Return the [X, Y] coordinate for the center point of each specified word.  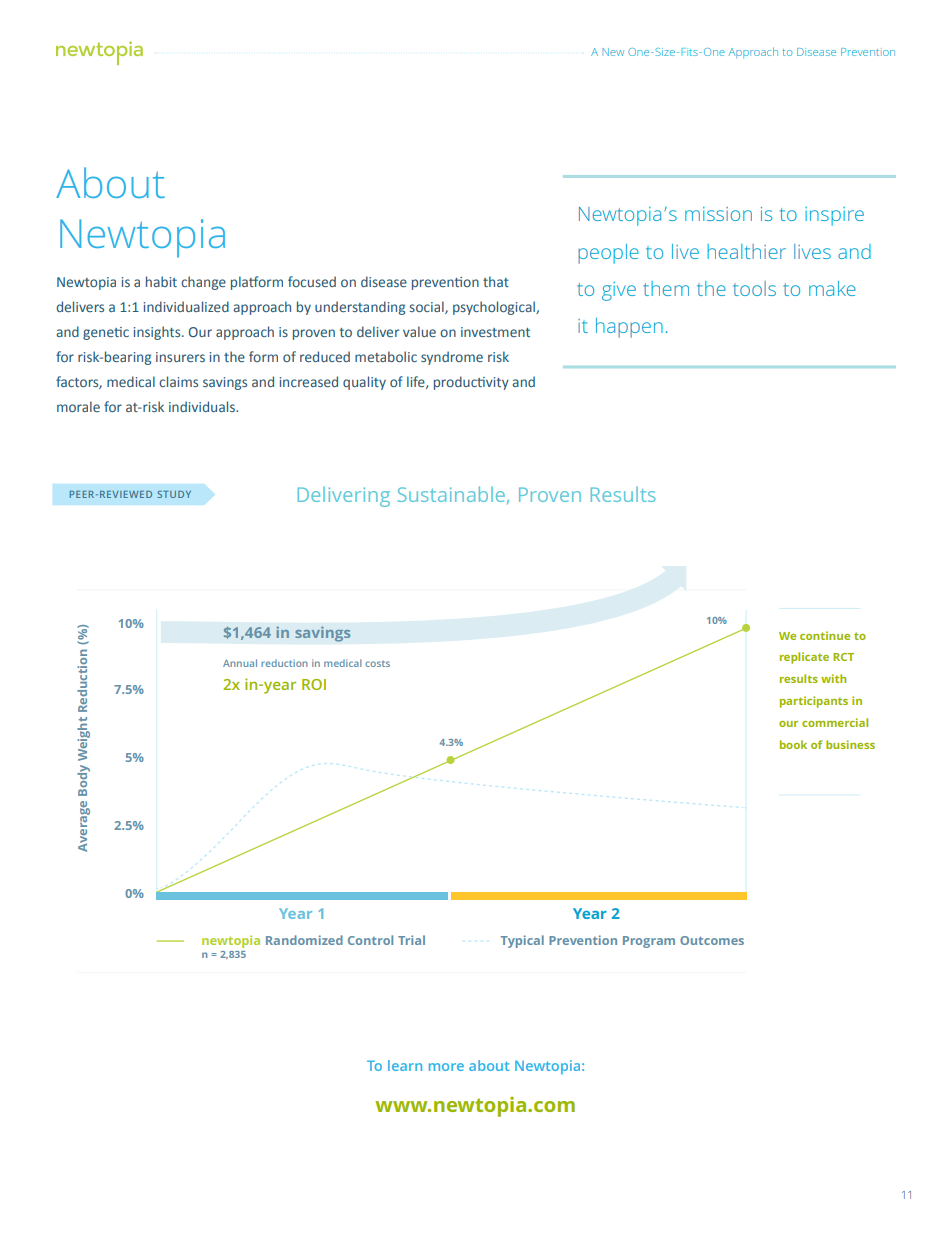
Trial [411, 940]
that [496, 281]
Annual [240, 663]
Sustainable [451, 494]
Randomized [304, 940]
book [793, 744]
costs [377, 664]
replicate [804, 658]
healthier [746, 251]
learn [405, 1065]
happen [629, 328]
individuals [203, 406]
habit [161, 281]
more [446, 1067]
